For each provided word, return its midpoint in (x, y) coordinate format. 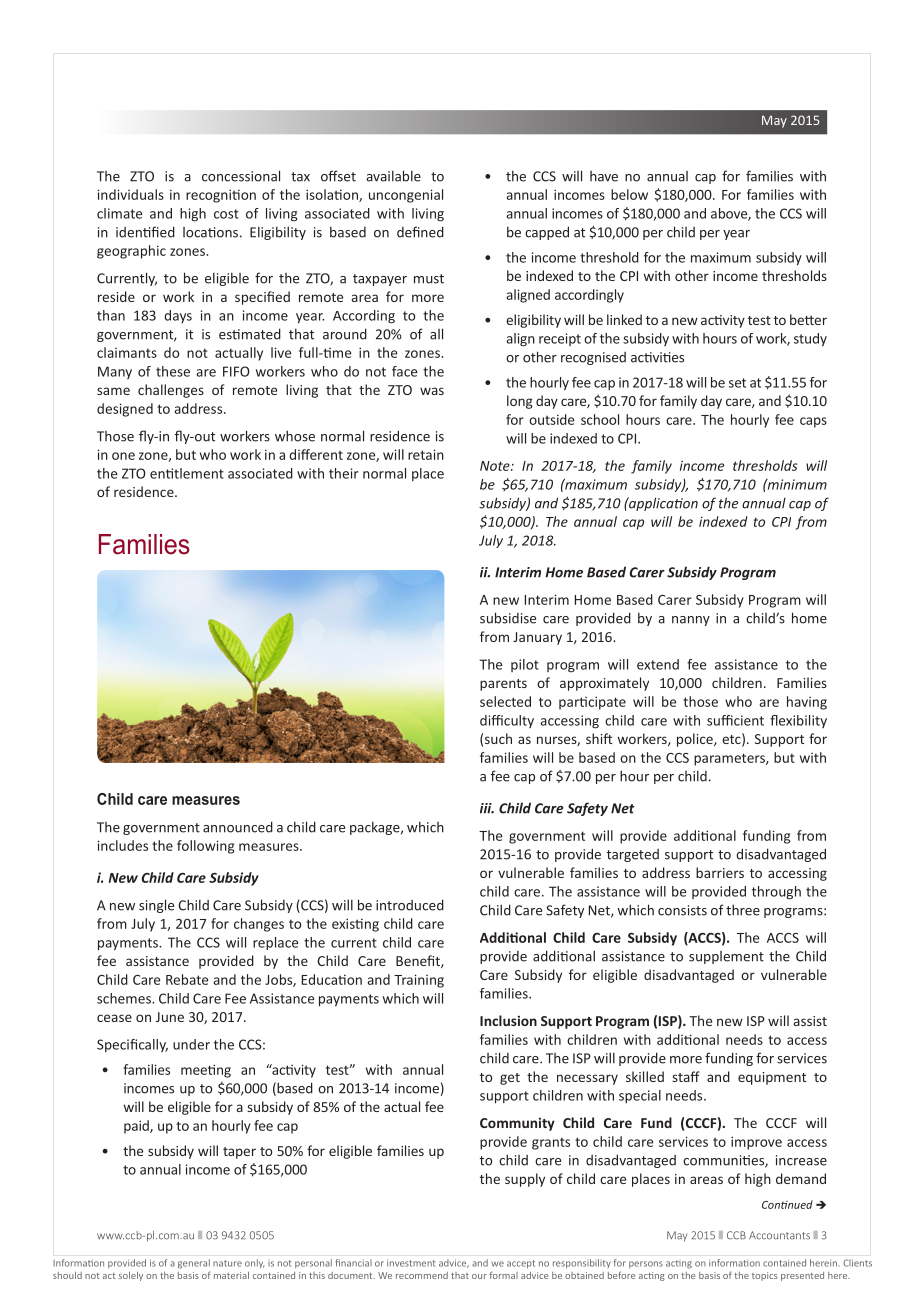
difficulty (507, 721)
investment (411, 1263)
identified (145, 232)
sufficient (735, 720)
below (629, 194)
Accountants (779, 1235)
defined (420, 232)
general (194, 1264)
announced (238, 827)
